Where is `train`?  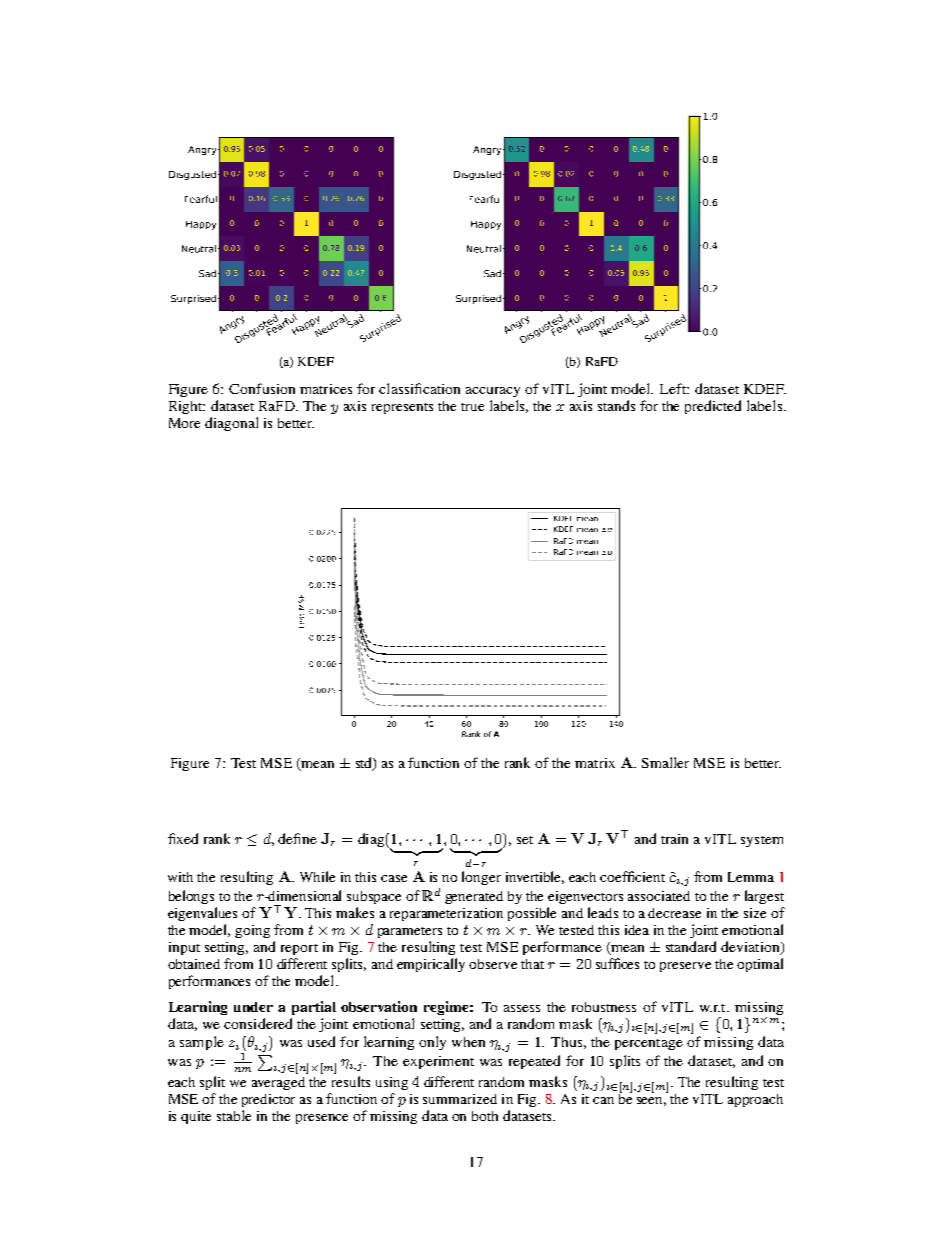 train is located at coordinates (674, 839).
